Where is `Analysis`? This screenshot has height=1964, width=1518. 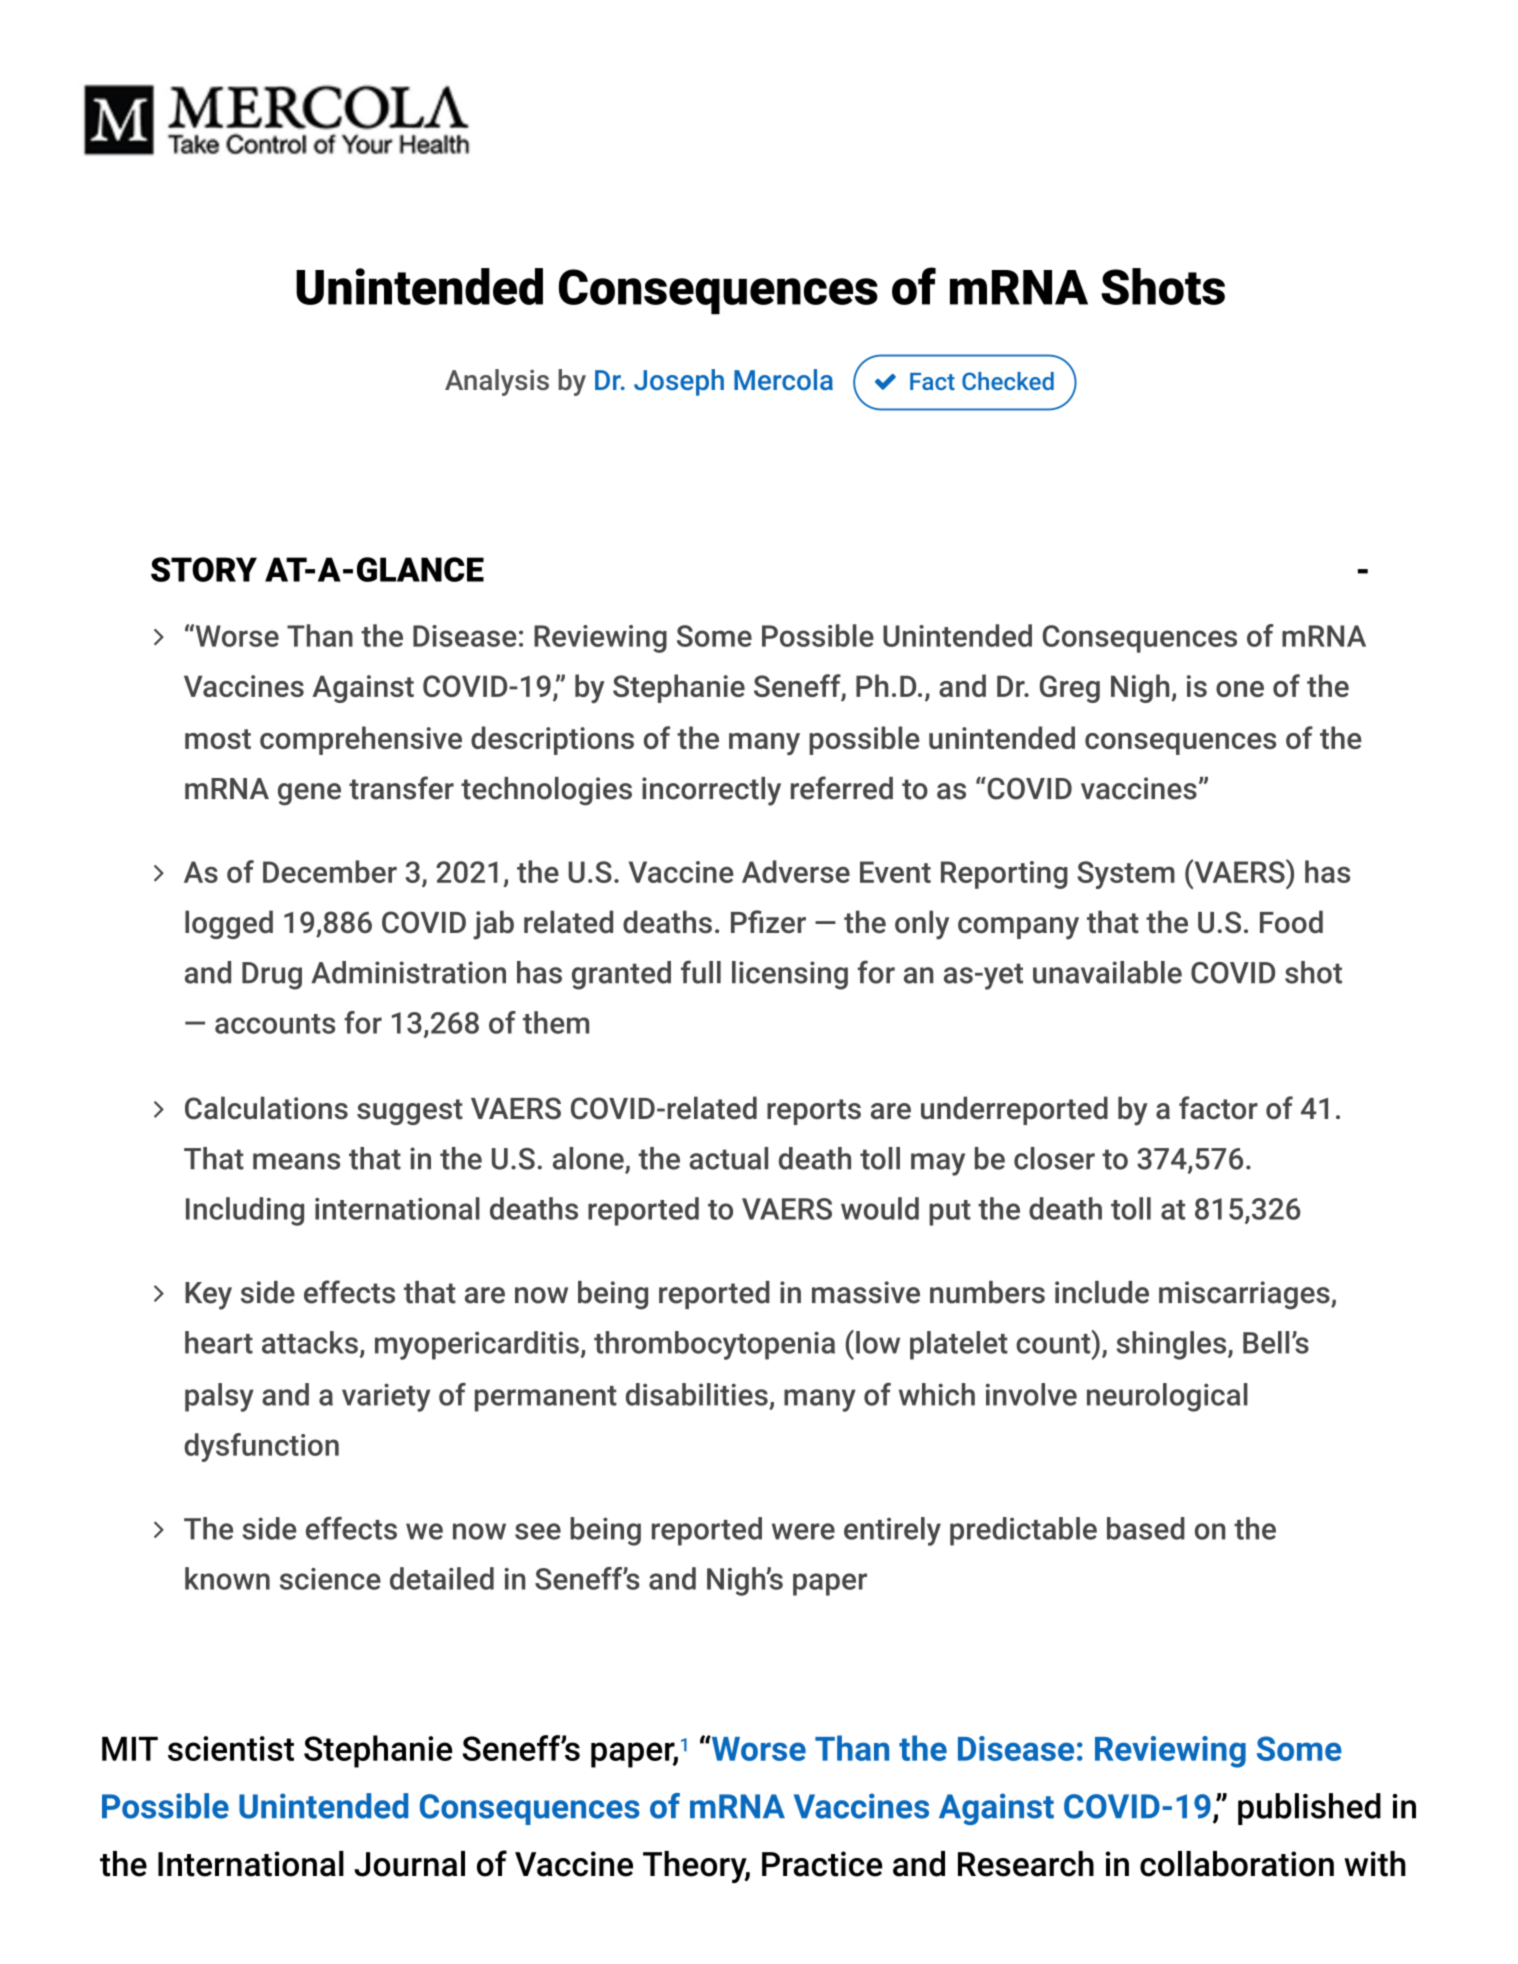 Analysis is located at coordinates (497, 382).
